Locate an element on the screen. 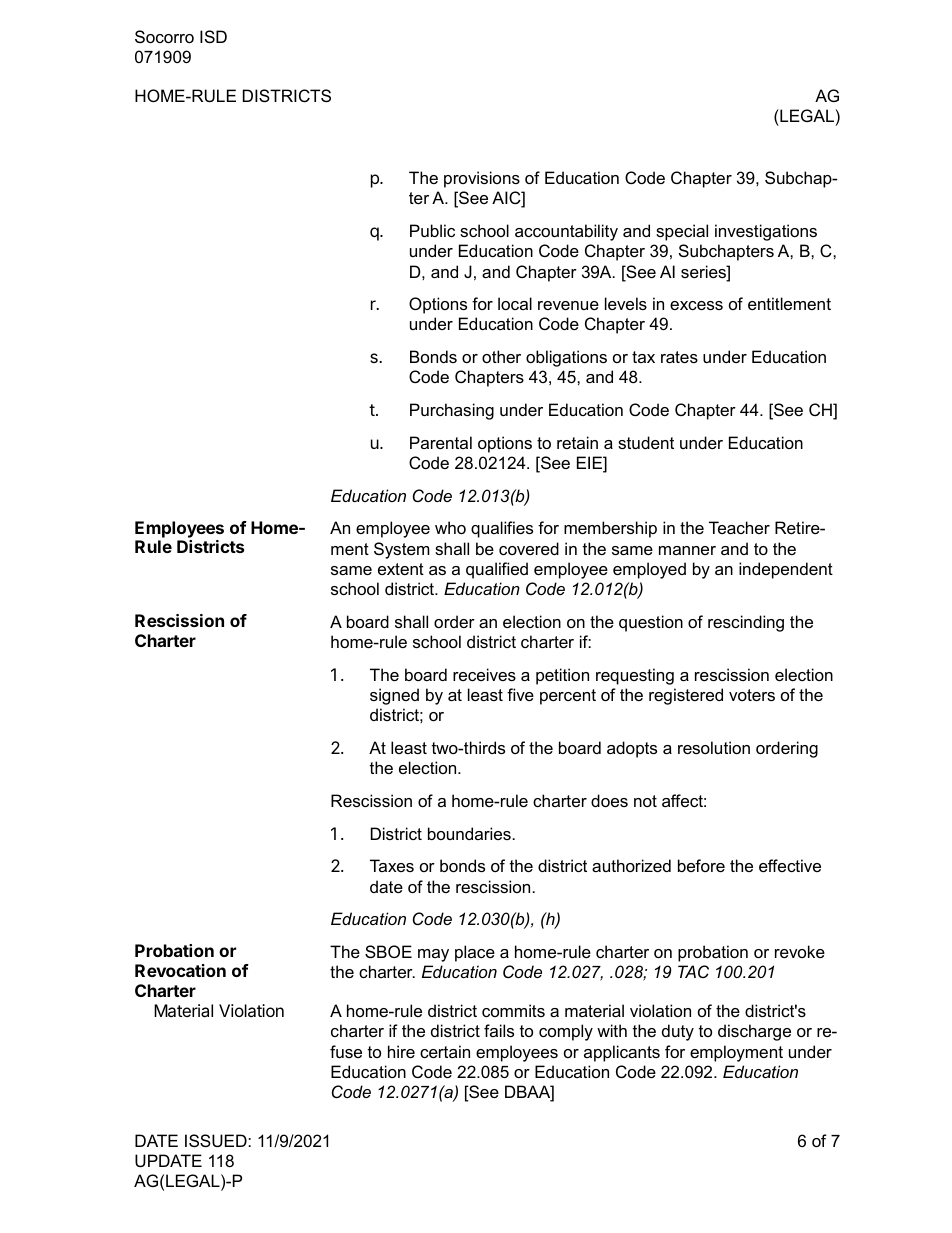  extent is located at coordinates (401, 569).
